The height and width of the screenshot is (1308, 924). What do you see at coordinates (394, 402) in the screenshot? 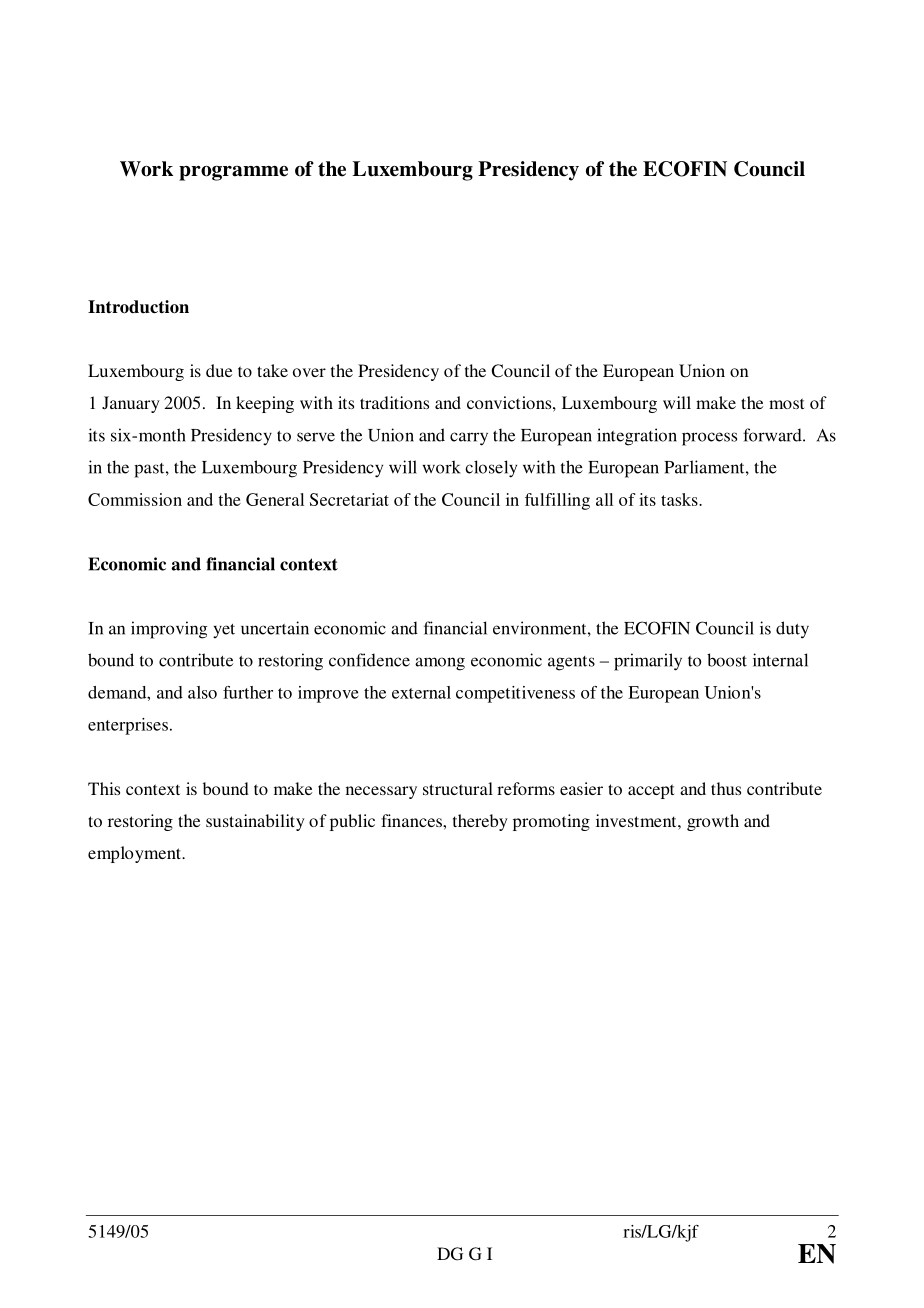
I see `traditions` at bounding box center [394, 402].
